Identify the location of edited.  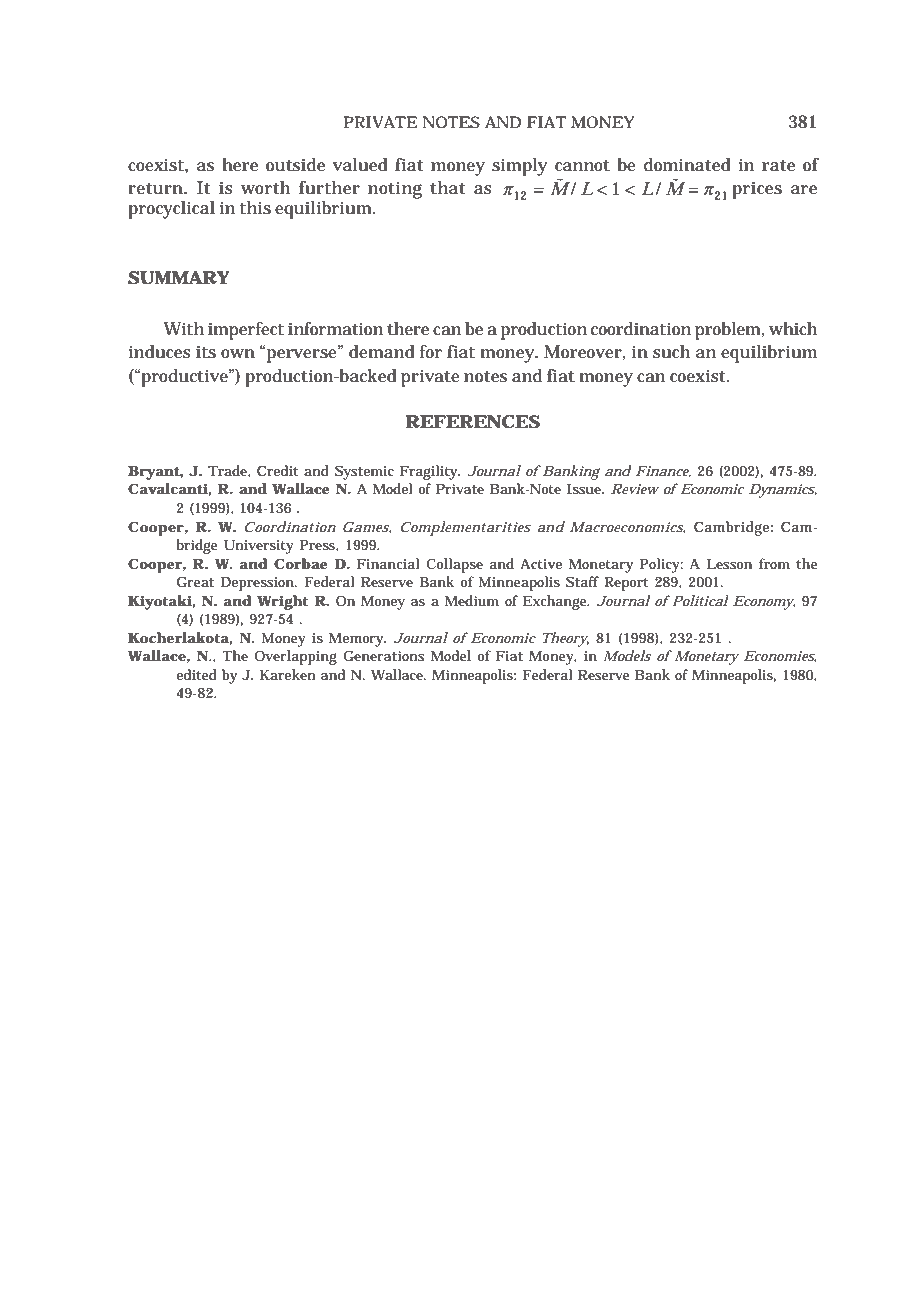
(196, 674).
